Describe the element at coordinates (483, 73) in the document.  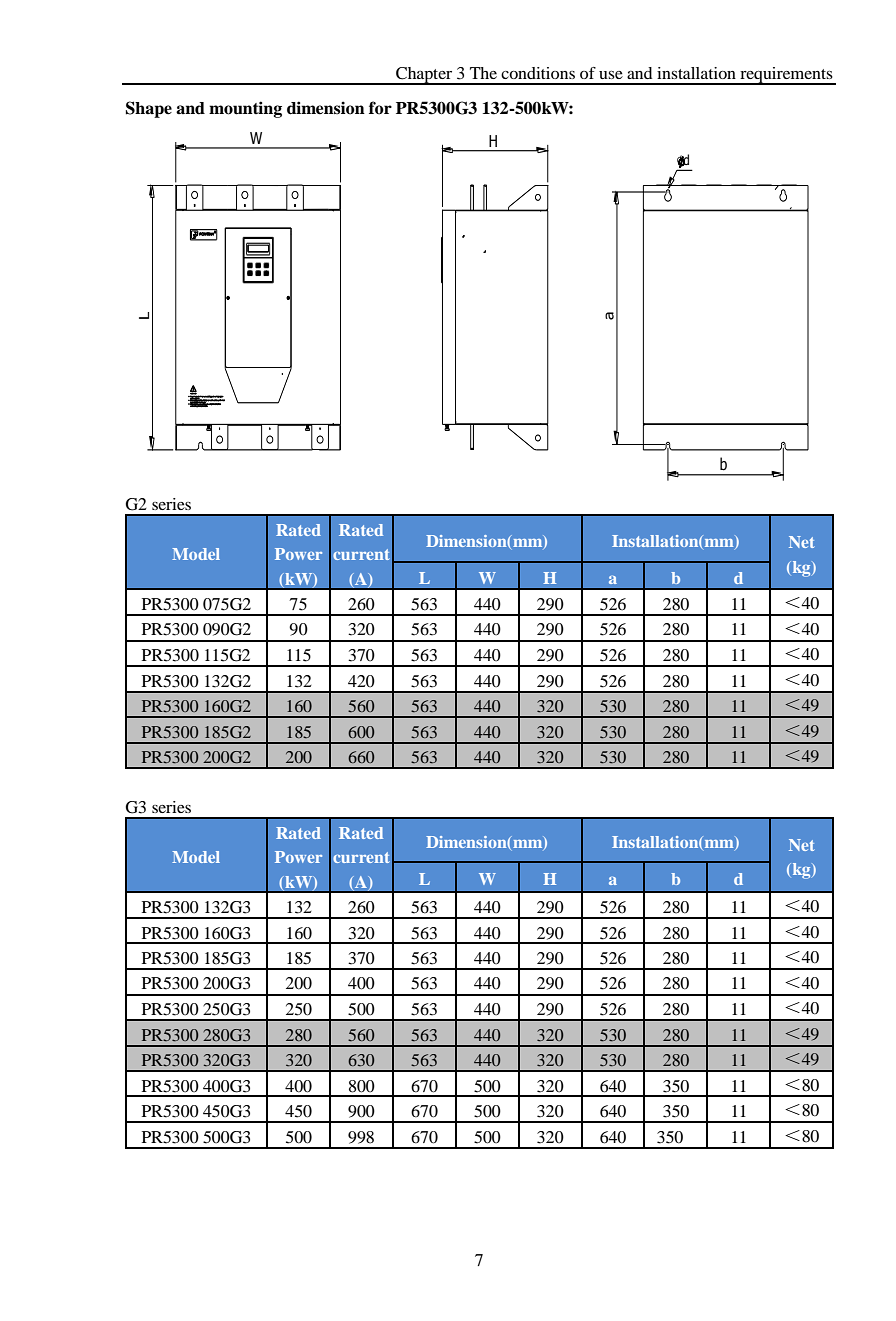
I see `The` at that location.
